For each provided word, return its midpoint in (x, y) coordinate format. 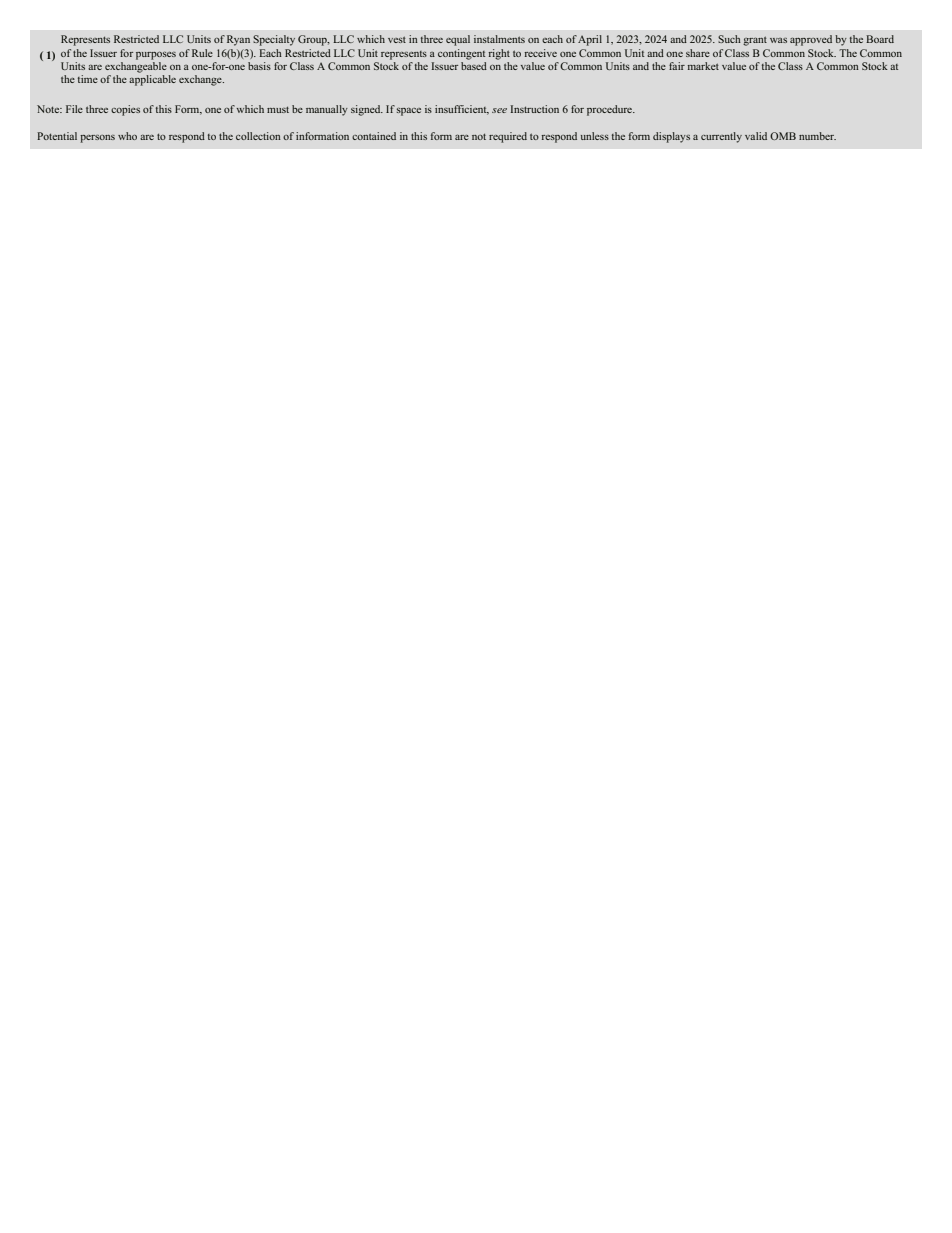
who (127, 136)
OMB (783, 136)
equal (458, 40)
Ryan (238, 40)
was (778, 40)
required (508, 137)
